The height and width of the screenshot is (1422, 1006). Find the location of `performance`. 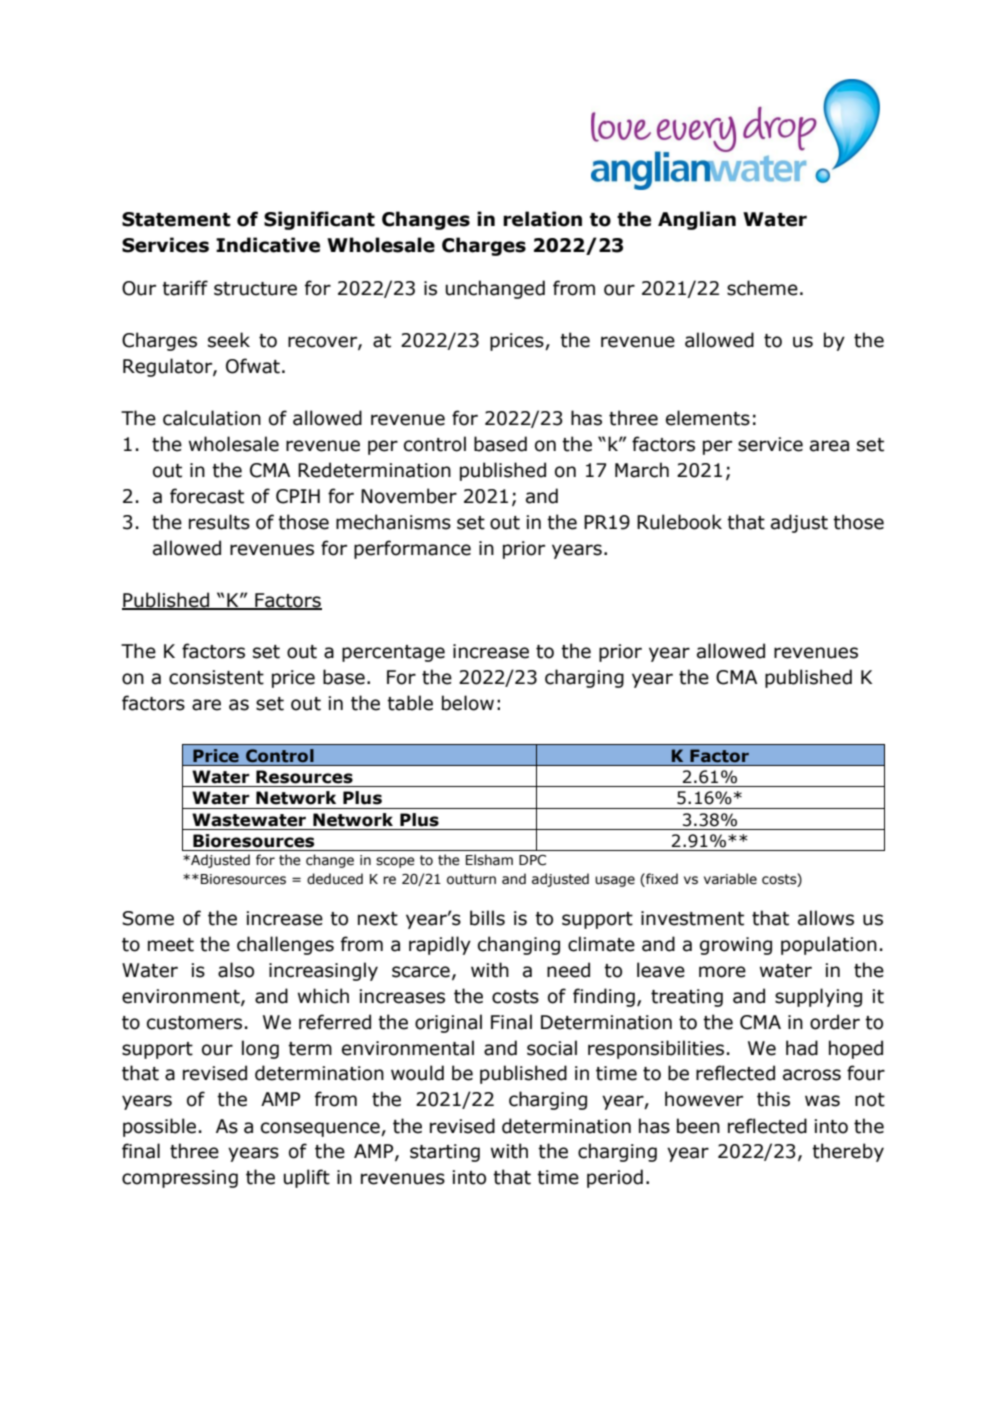

performance is located at coordinates (412, 549).
